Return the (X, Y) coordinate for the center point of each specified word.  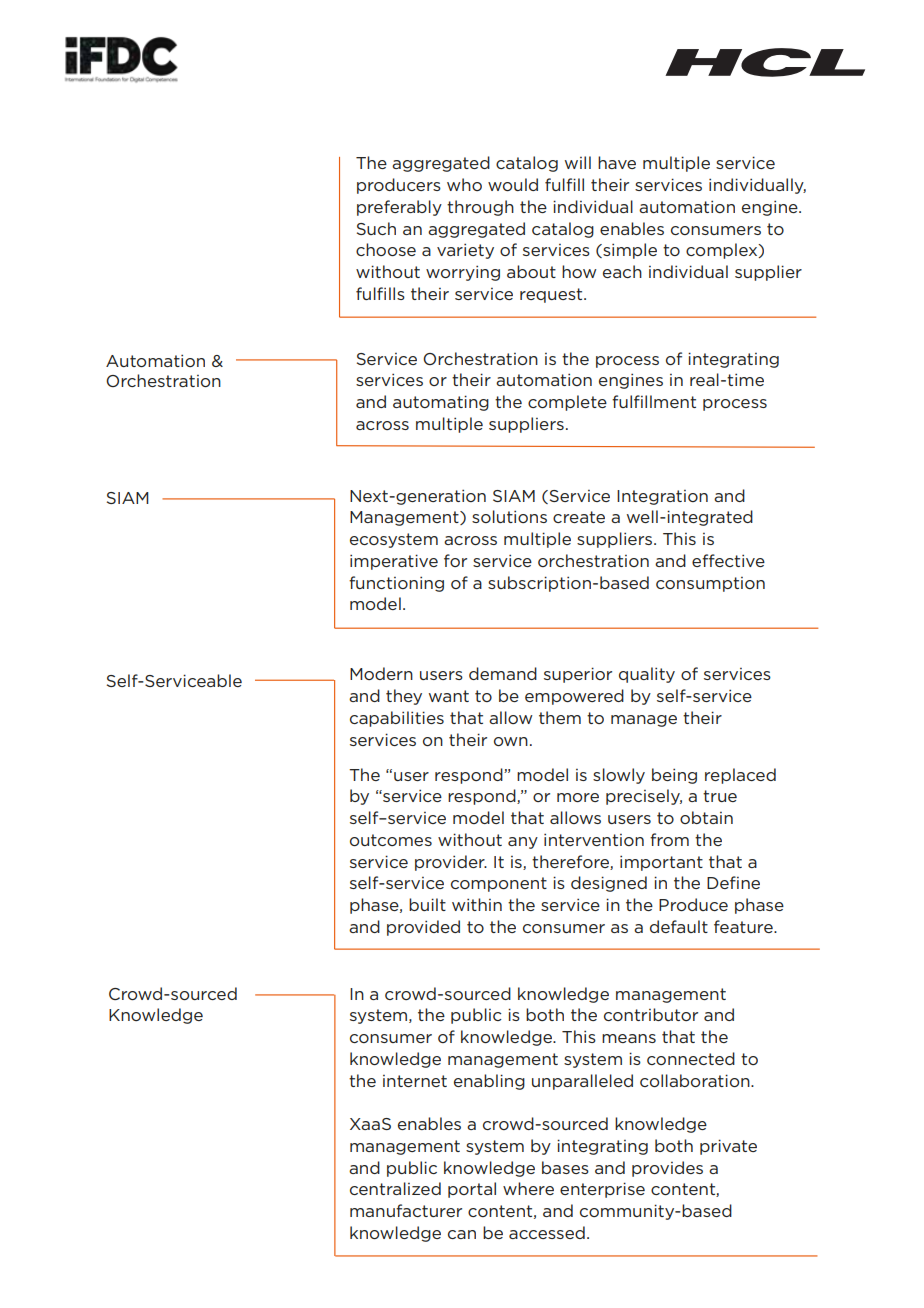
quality (647, 675)
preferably (399, 208)
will (578, 162)
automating (441, 403)
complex (723, 251)
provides (667, 1169)
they (404, 697)
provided (423, 928)
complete (567, 403)
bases (565, 1167)
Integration (662, 497)
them (560, 717)
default (679, 926)
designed (609, 884)
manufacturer (406, 1210)
